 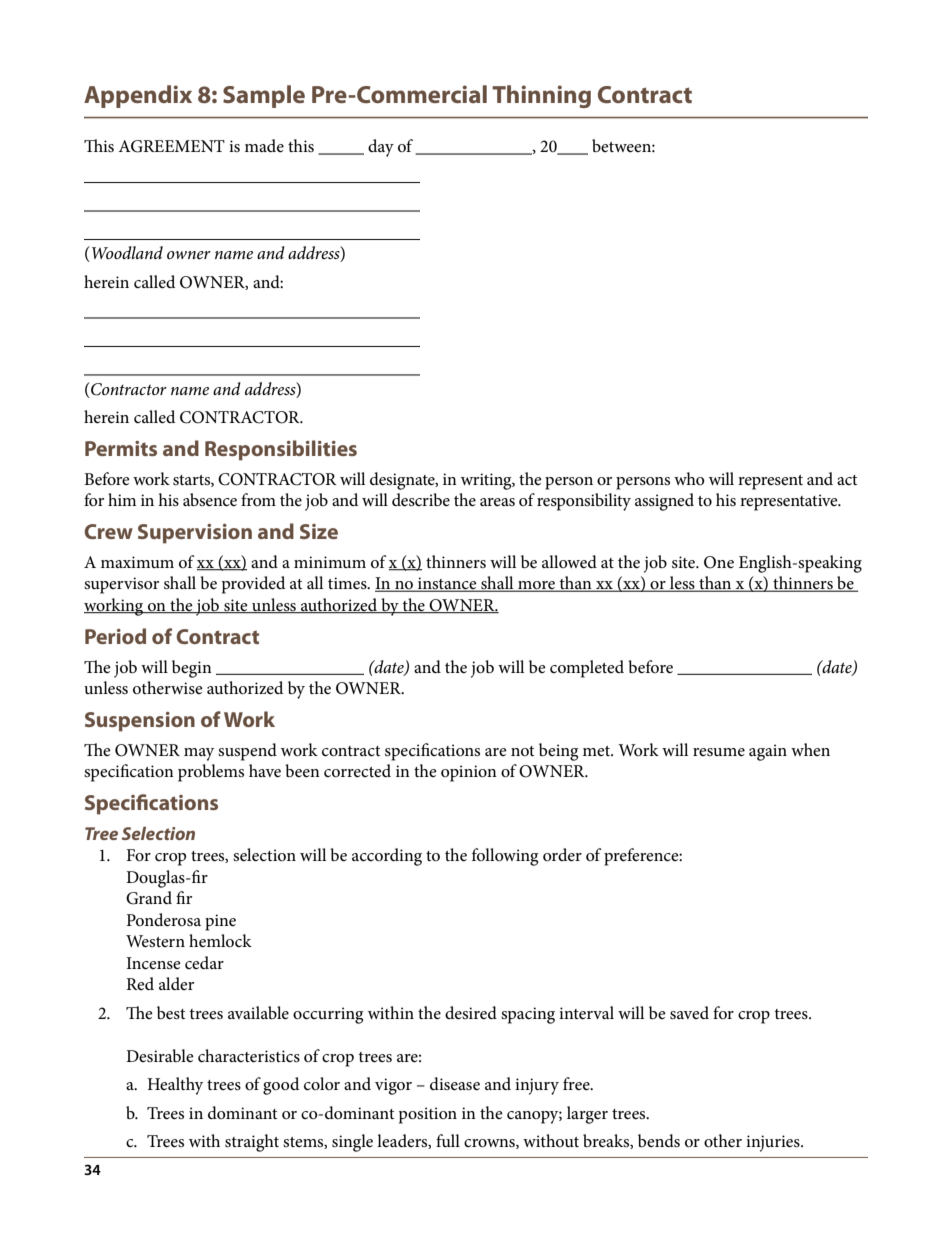 I want to click on who, so click(x=689, y=478).
